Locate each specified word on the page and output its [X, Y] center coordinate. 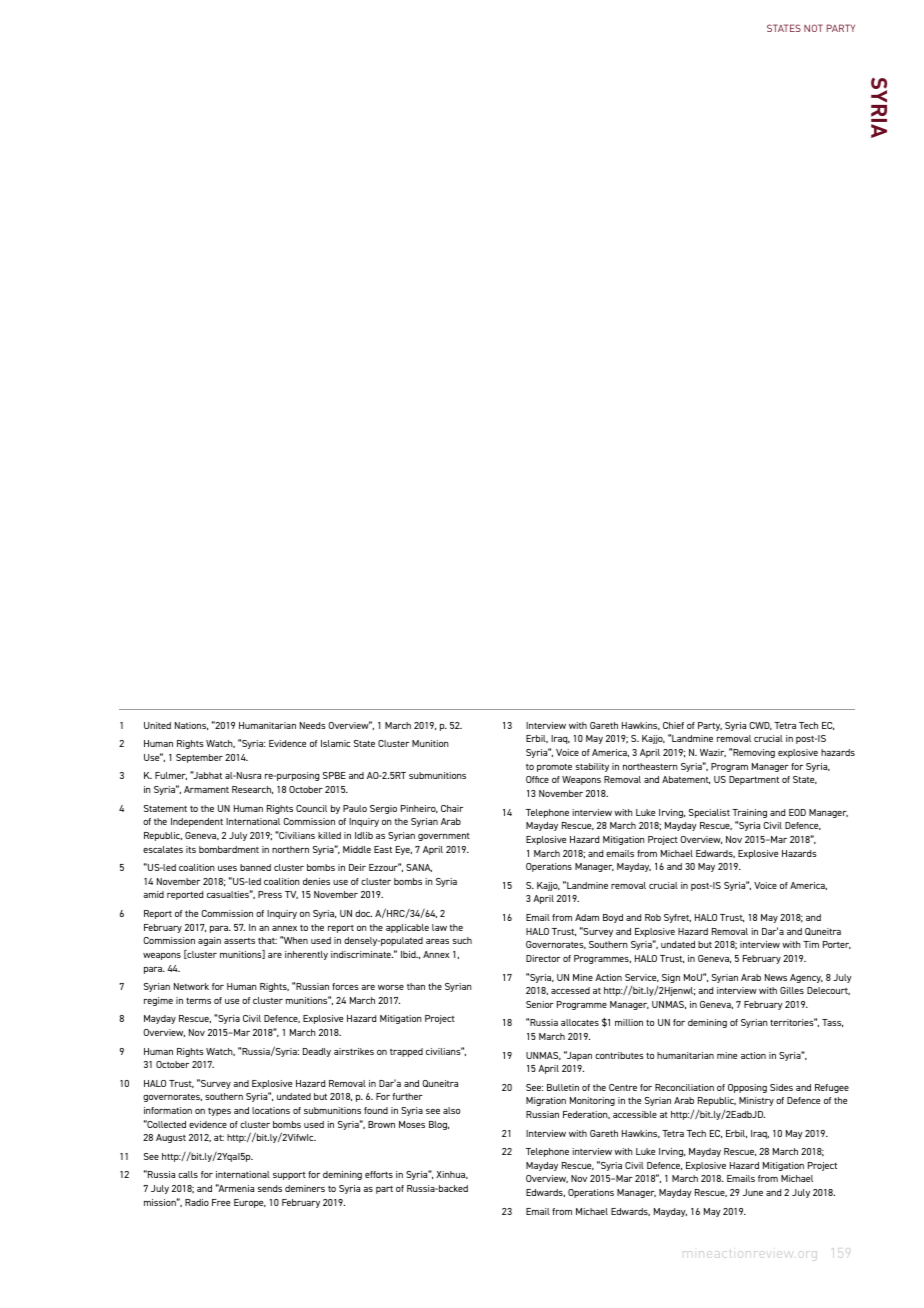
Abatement [686, 780]
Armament [206, 789]
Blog [439, 1125]
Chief [673, 725]
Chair [452, 808]
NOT [813, 28]
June [753, 1192]
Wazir [713, 753]
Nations [191, 726]
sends [269, 1188]
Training [749, 813]
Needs [313, 725]
